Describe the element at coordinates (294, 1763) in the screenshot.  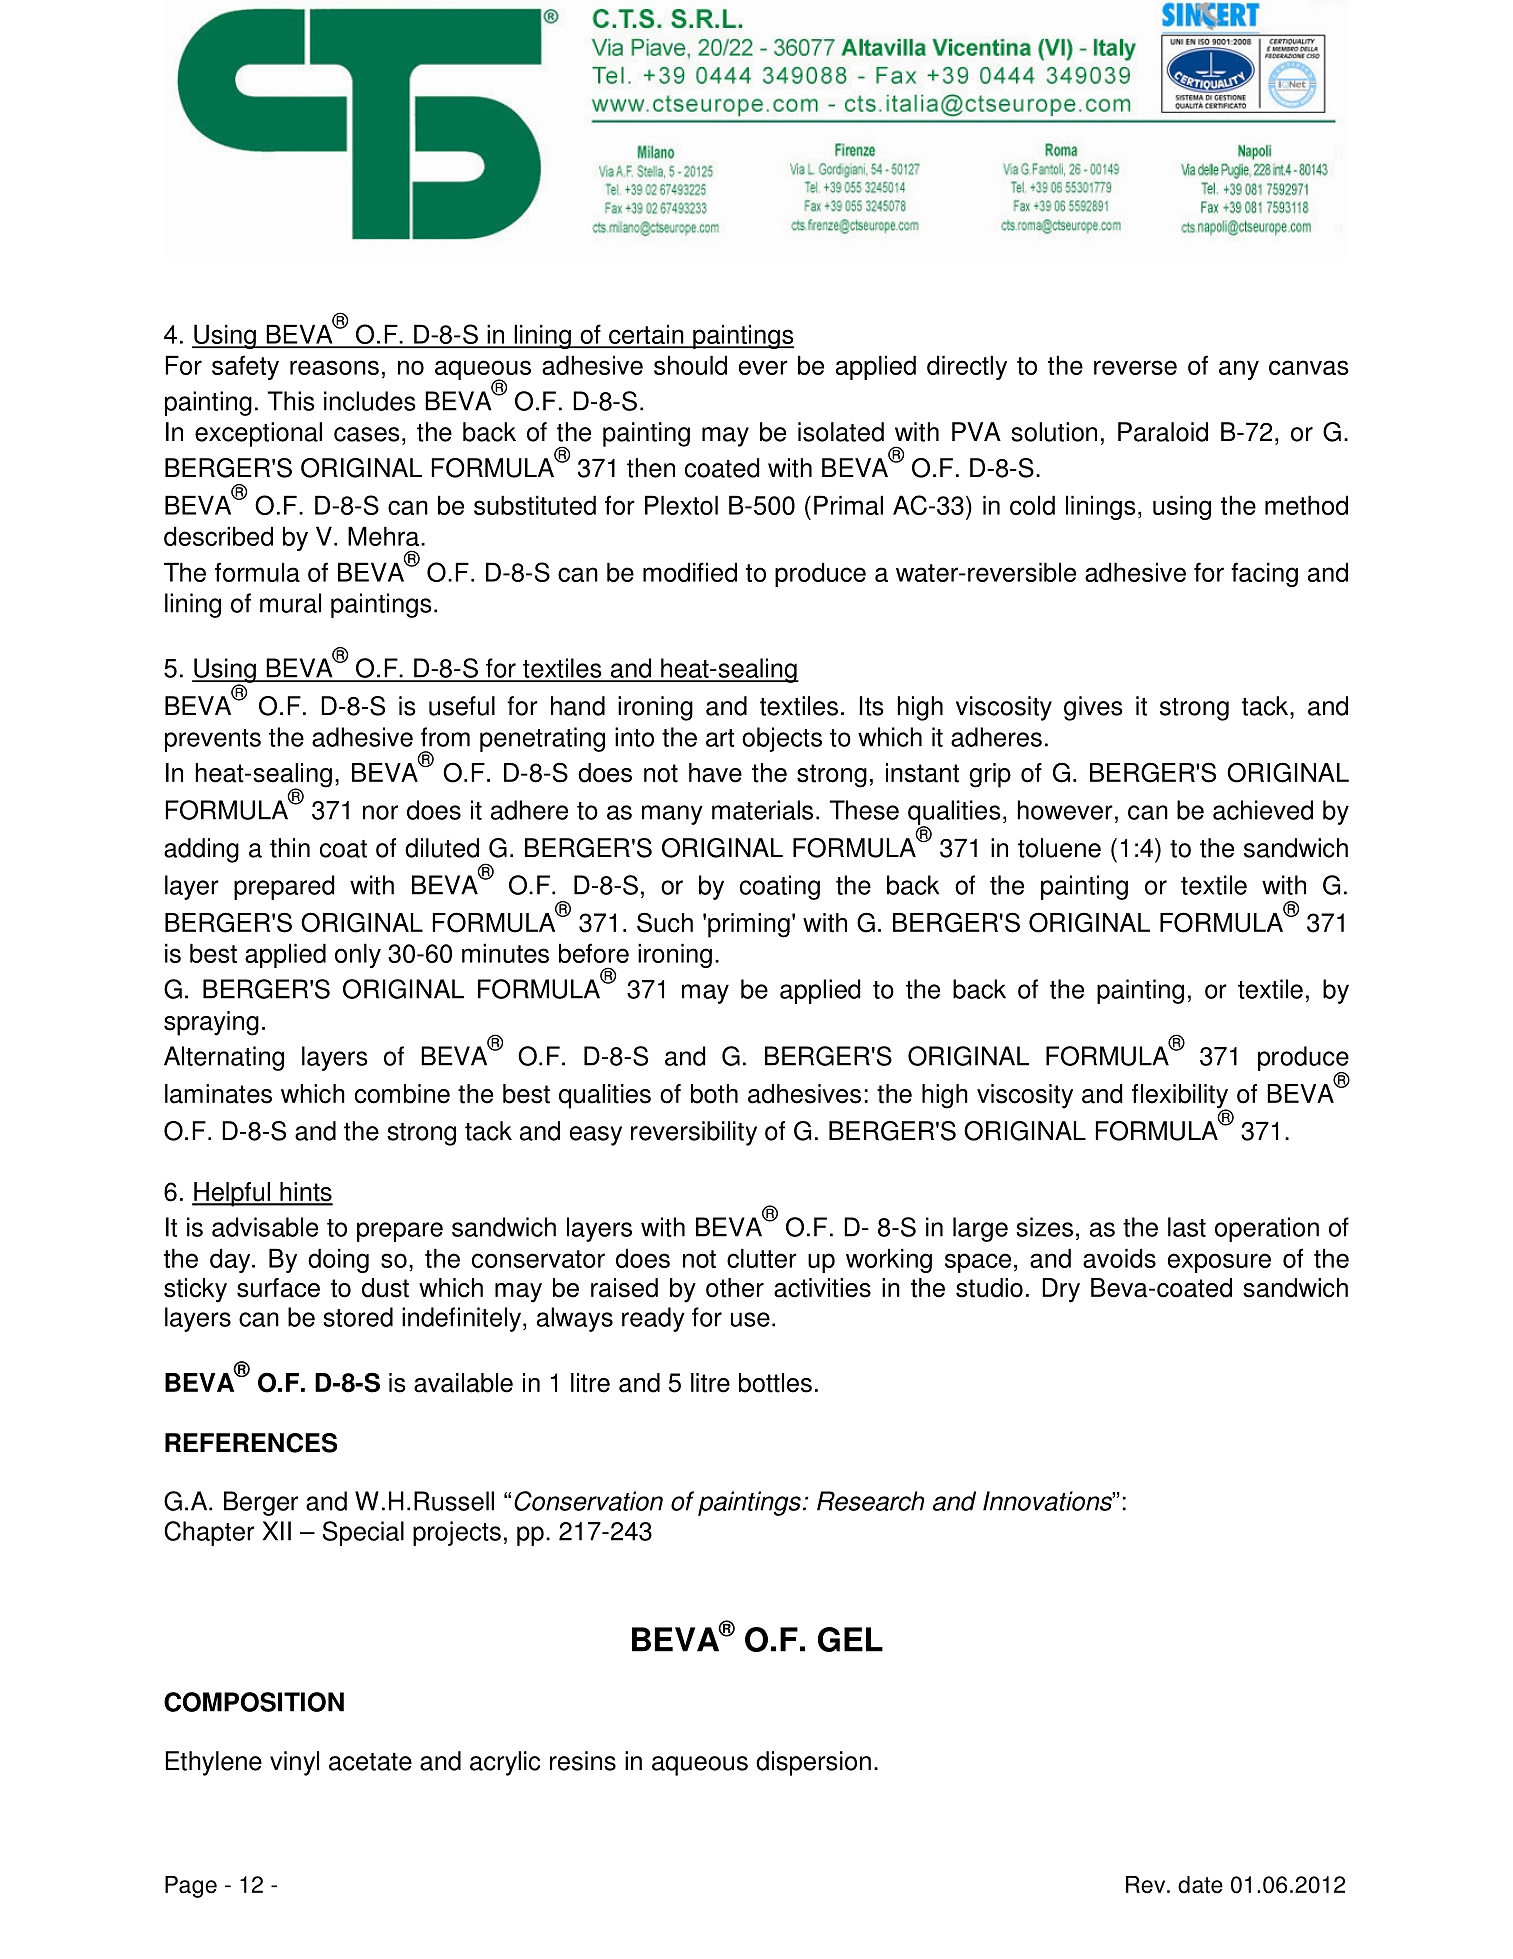
I see `vinyl` at that location.
